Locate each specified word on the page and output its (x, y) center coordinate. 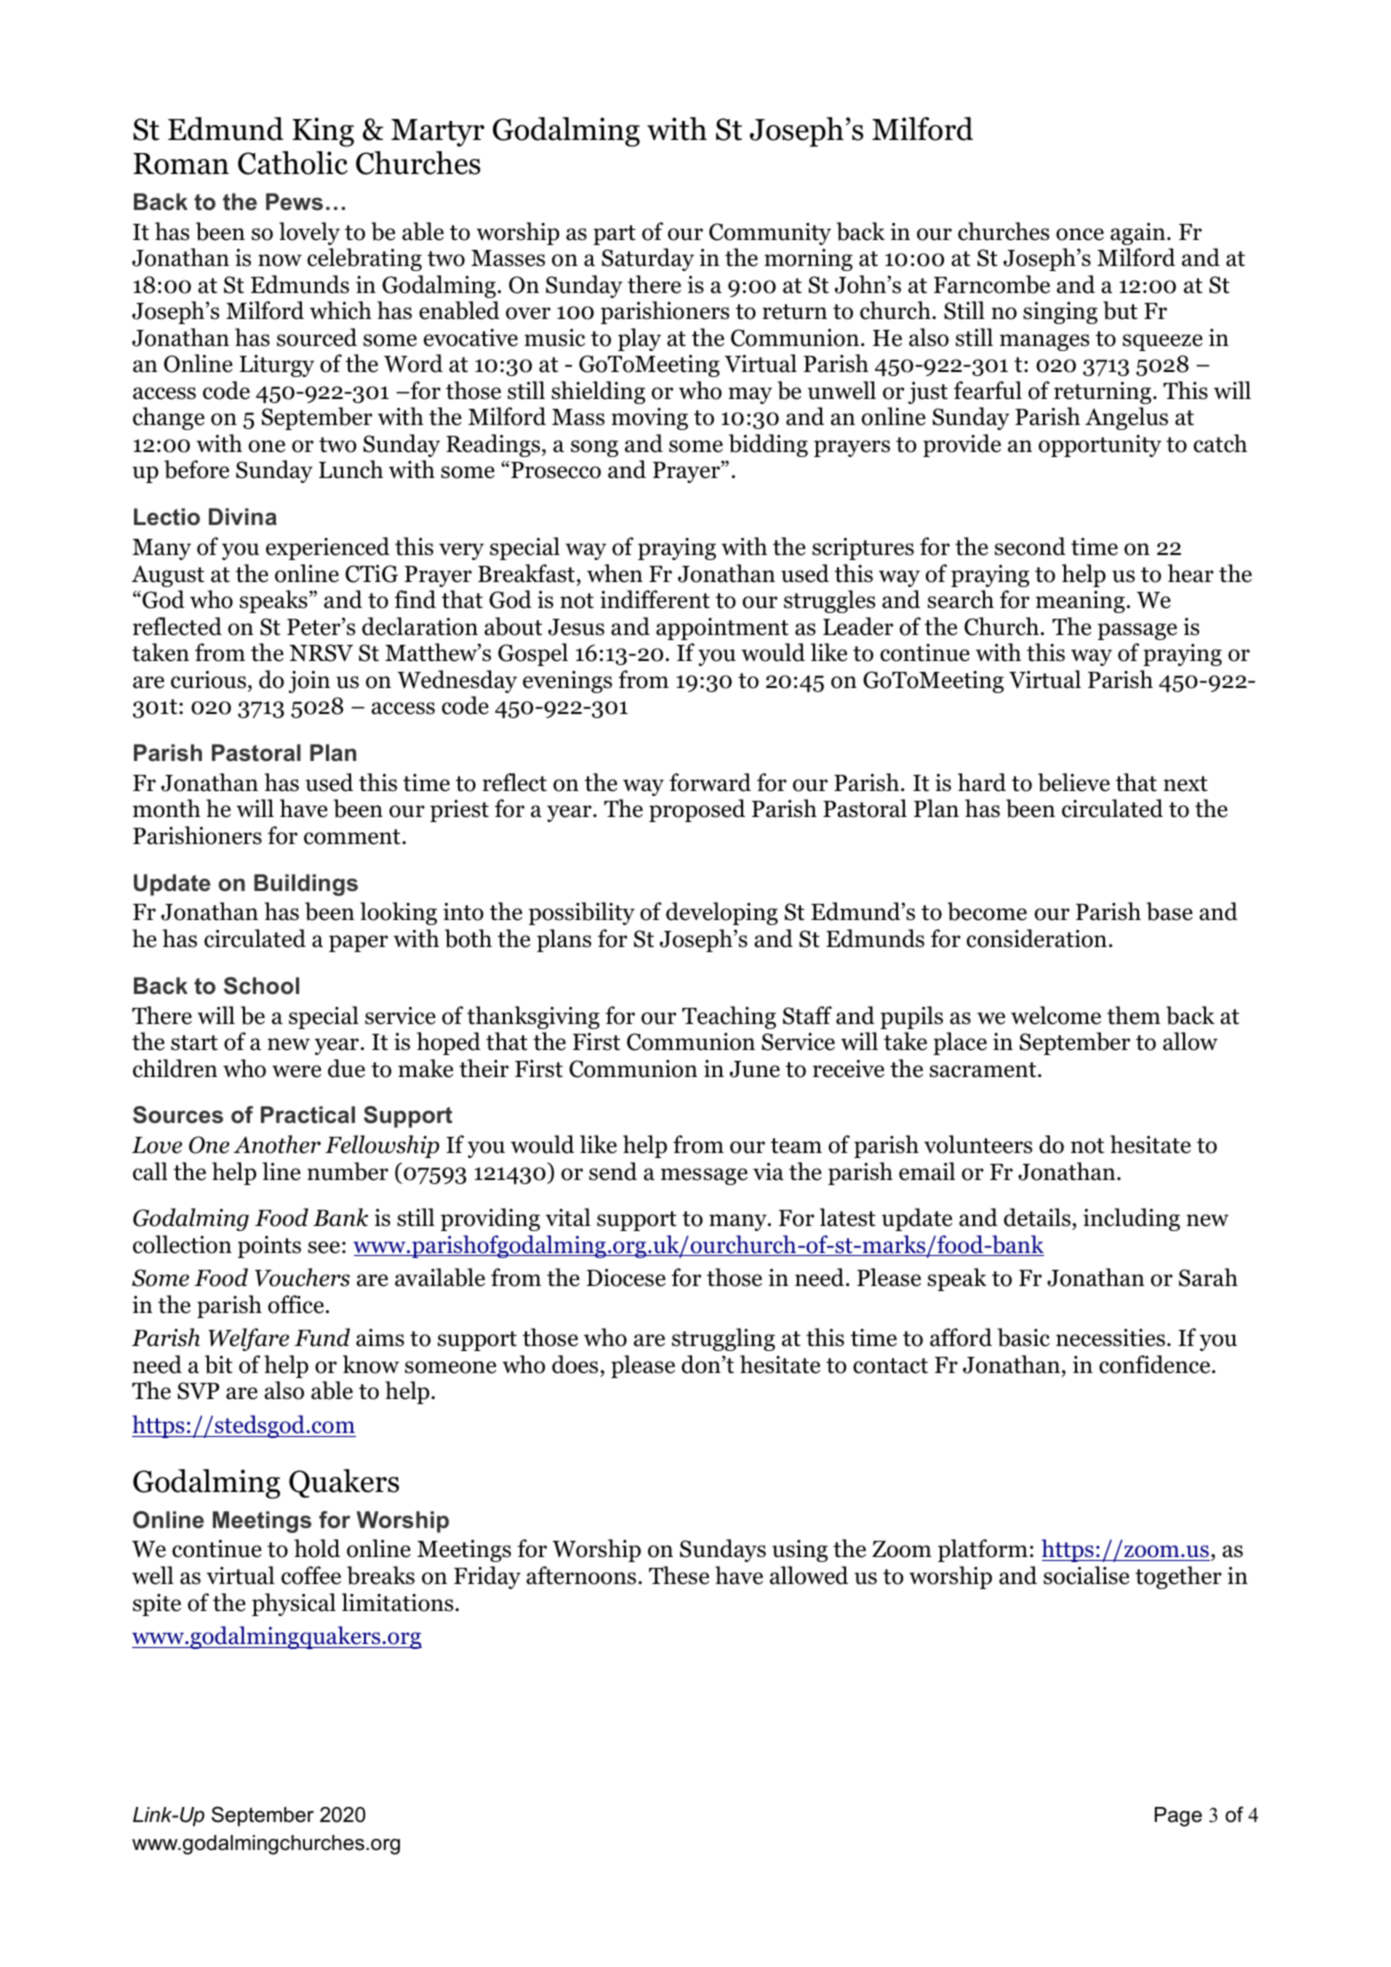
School (261, 986)
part (614, 235)
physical (294, 1604)
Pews (294, 202)
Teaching (729, 1017)
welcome (1056, 1015)
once (1080, 234)
